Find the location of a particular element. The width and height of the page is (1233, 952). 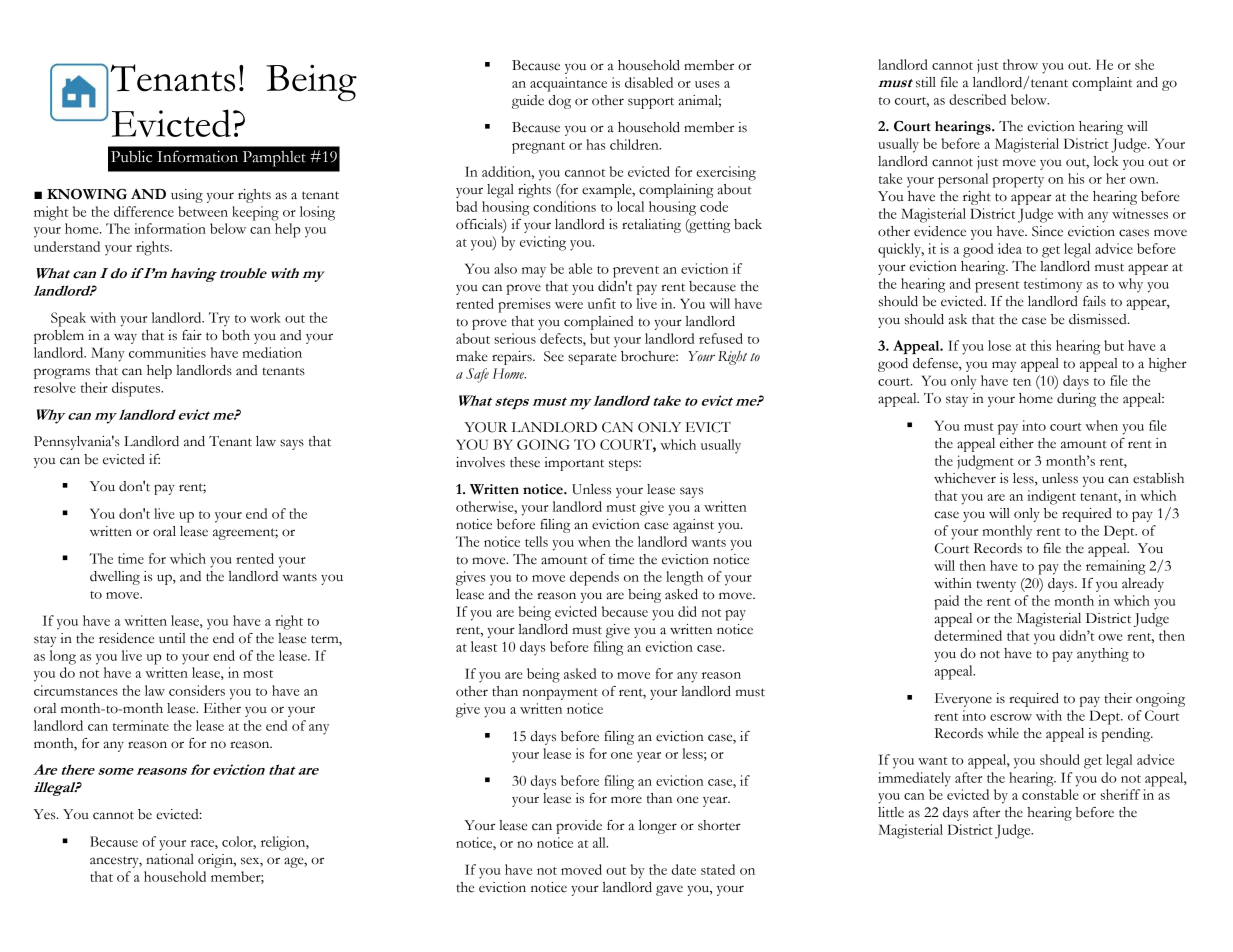

date is located at coordinates (684, 869).
